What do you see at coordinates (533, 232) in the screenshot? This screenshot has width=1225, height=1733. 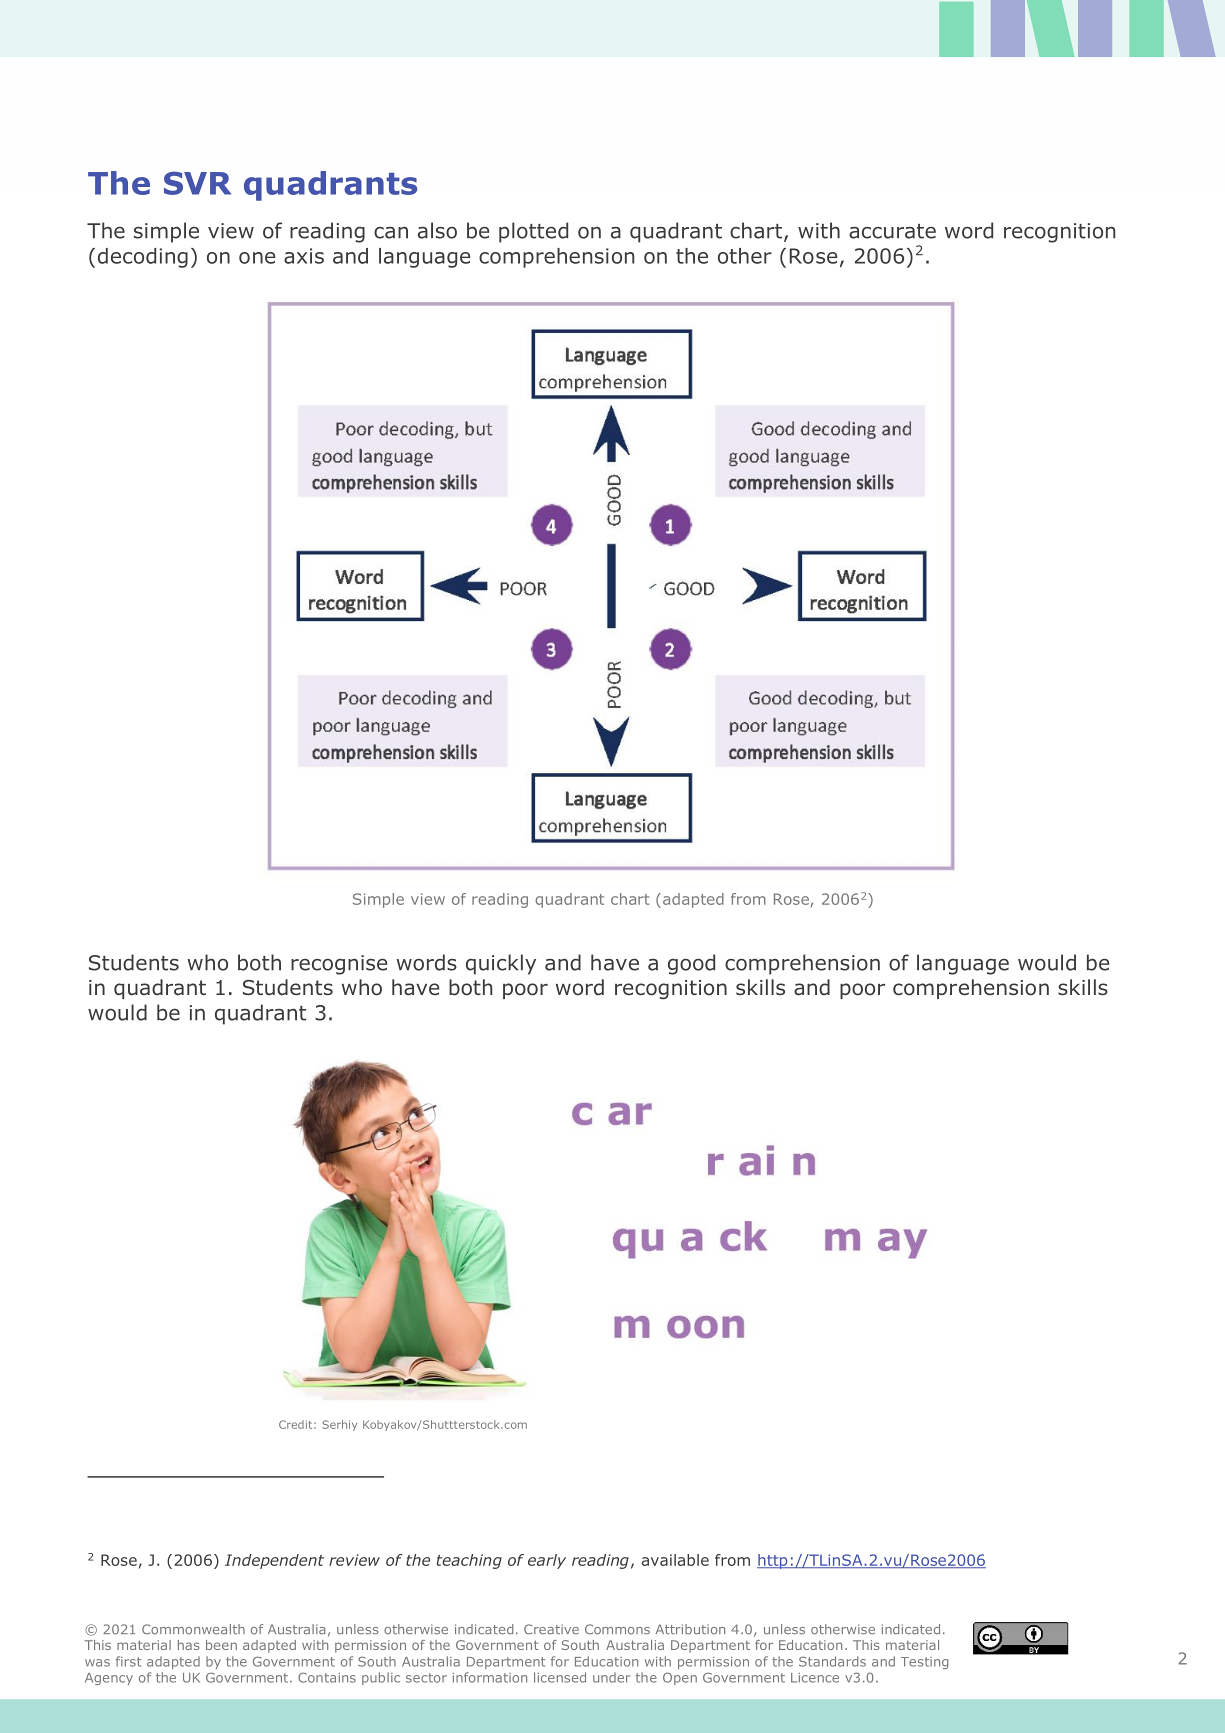 I see `plotted` at bounding box center [533, 232].
